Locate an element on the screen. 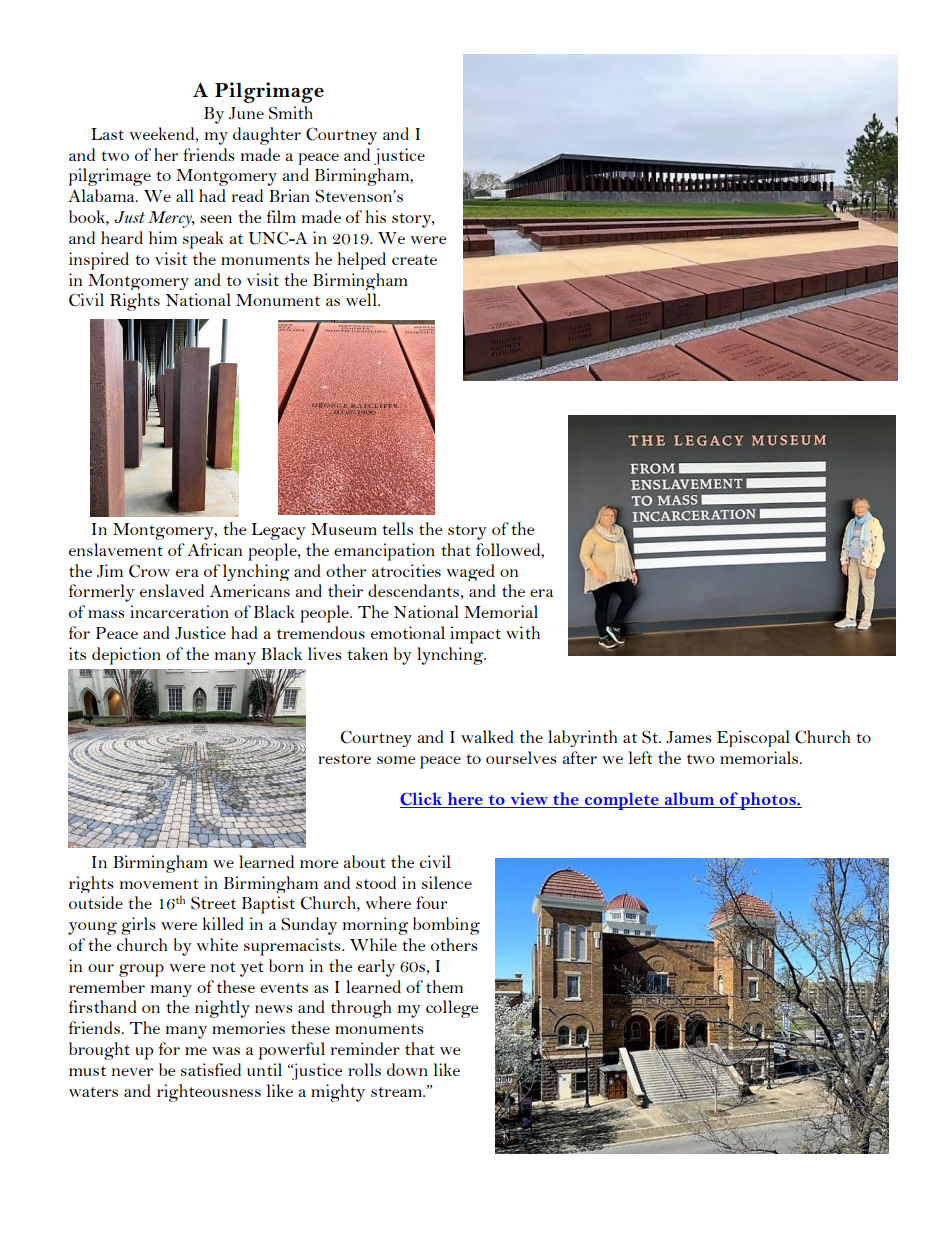 This screenshot has width=952, height=1233. enslaved is located at coordinates (172, 590).
